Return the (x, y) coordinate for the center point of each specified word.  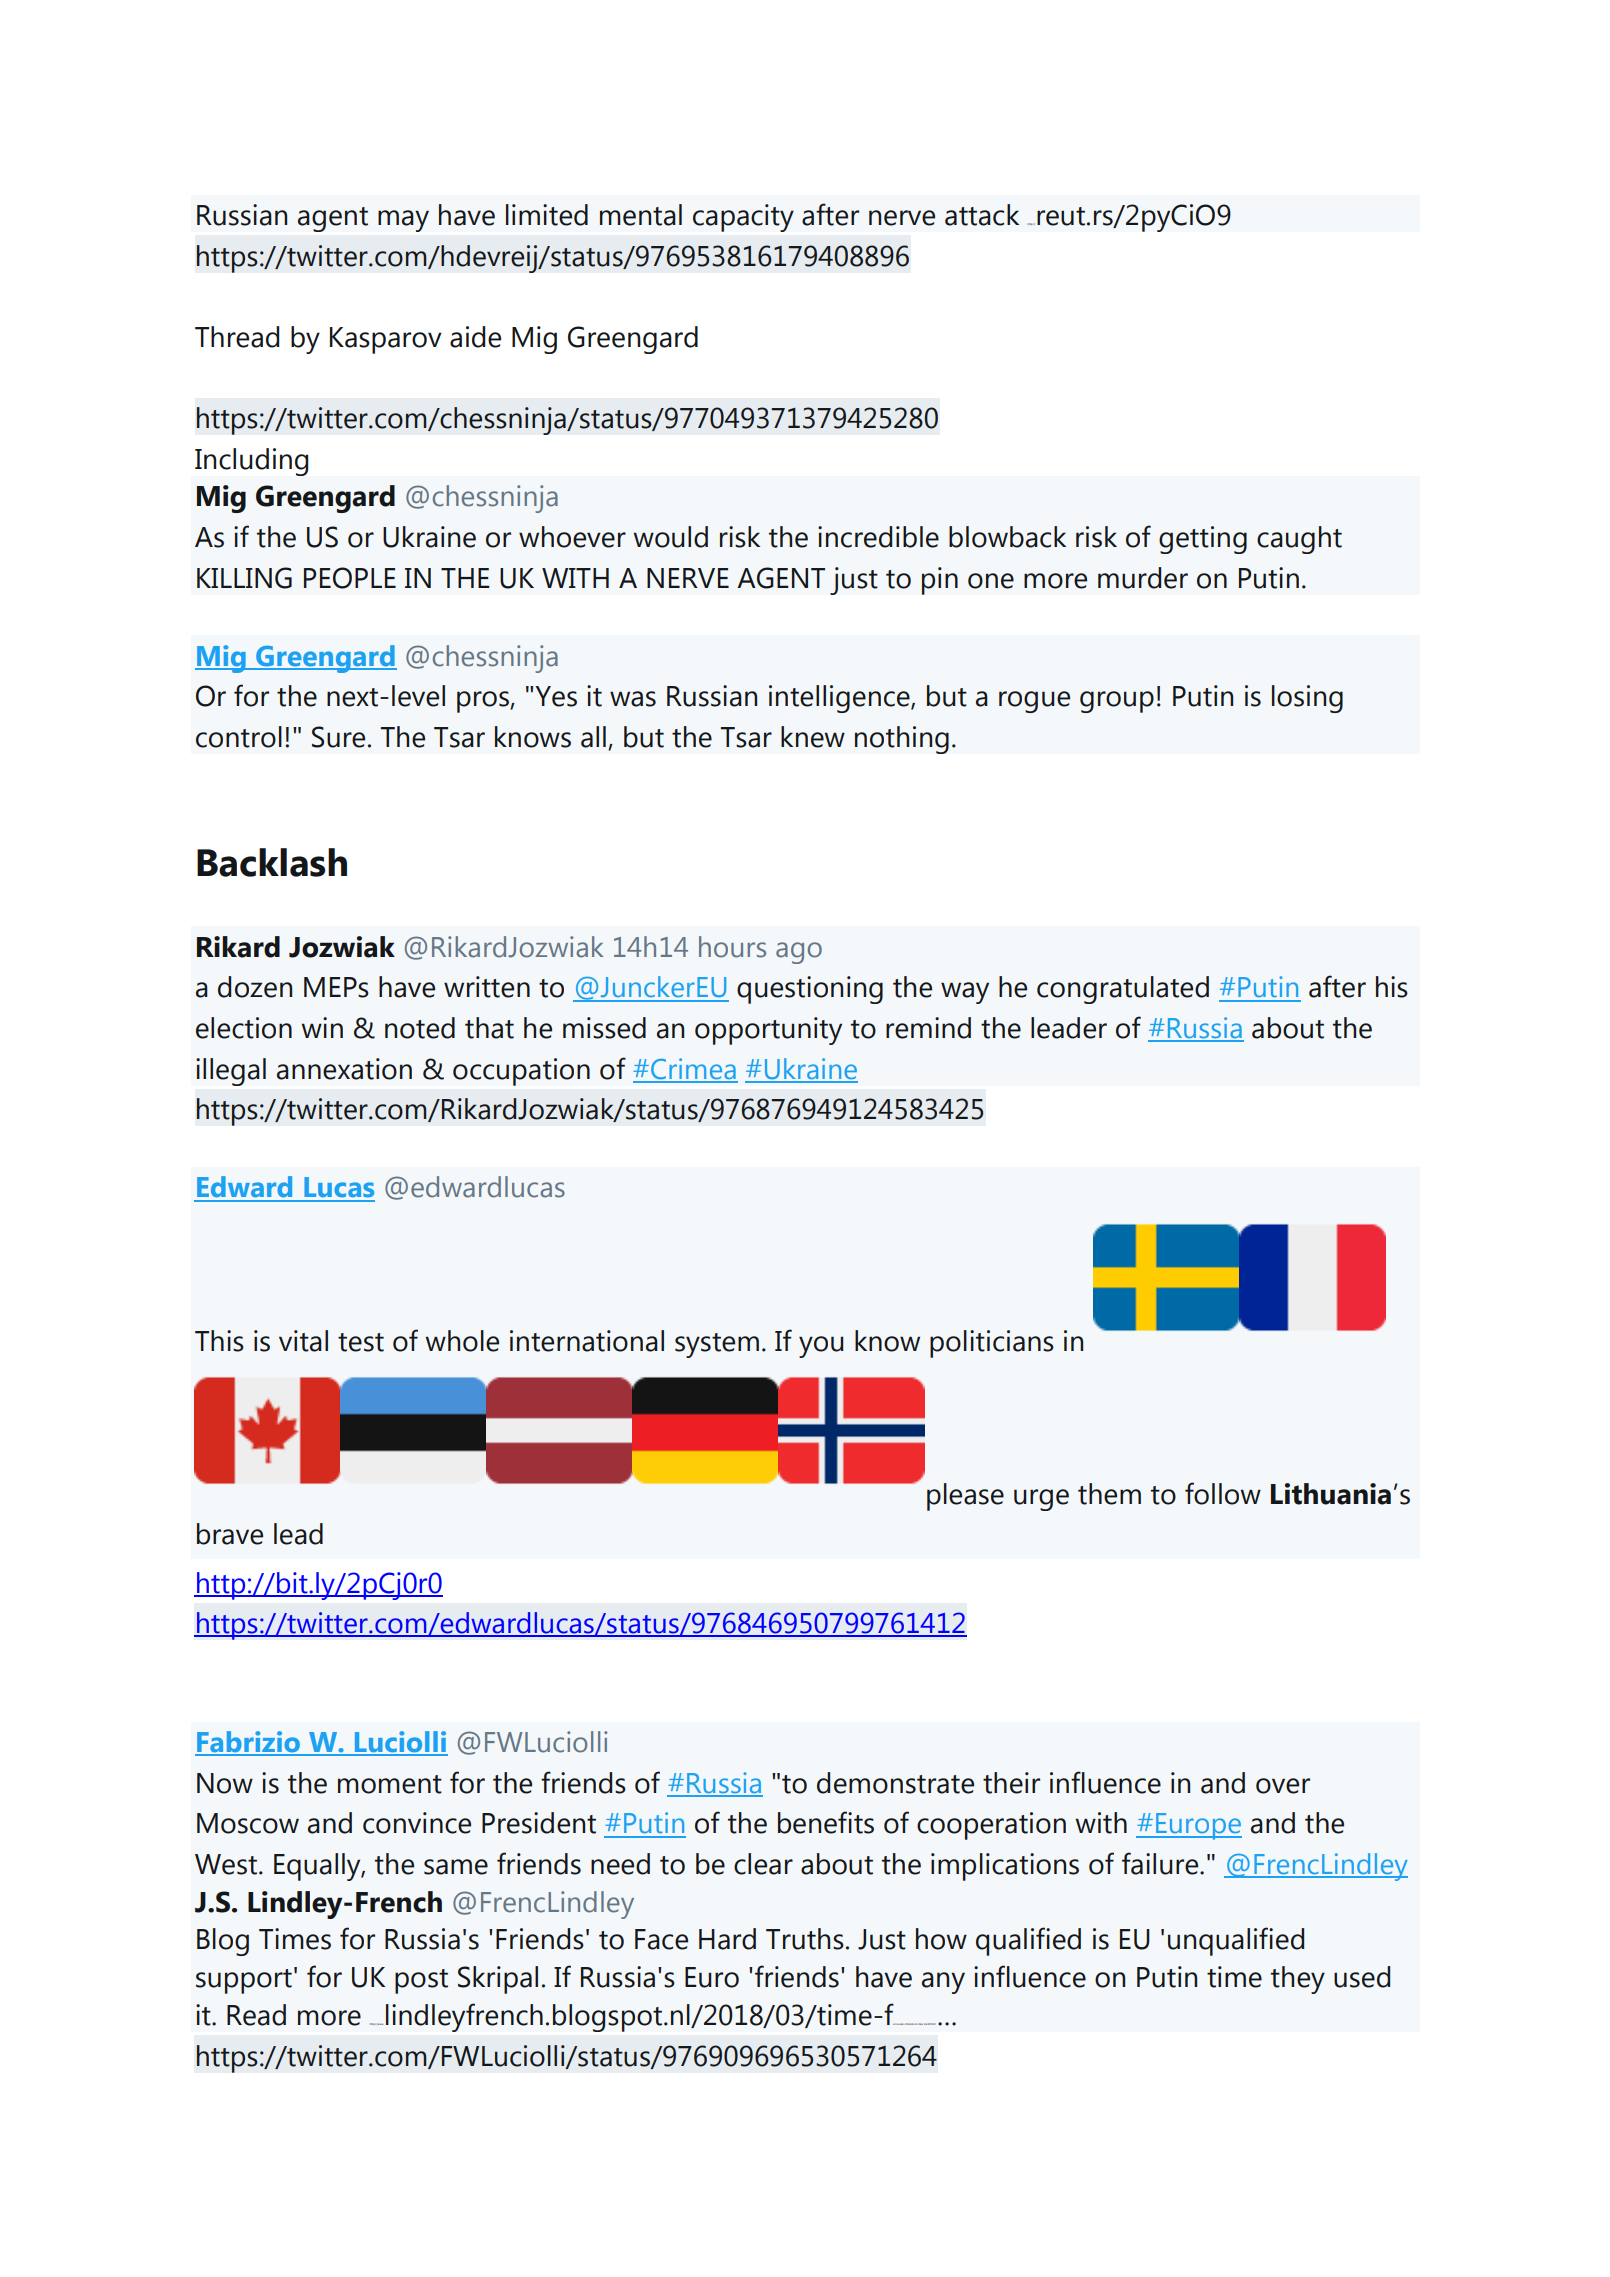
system (717, 1345)
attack (982, 215)
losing (1307, 699)
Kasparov (386, 340)
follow (1223, 1493)
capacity (743, 218)
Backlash (272, 862)
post (421, 1981)
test (361, 1342)
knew (813, 737)
